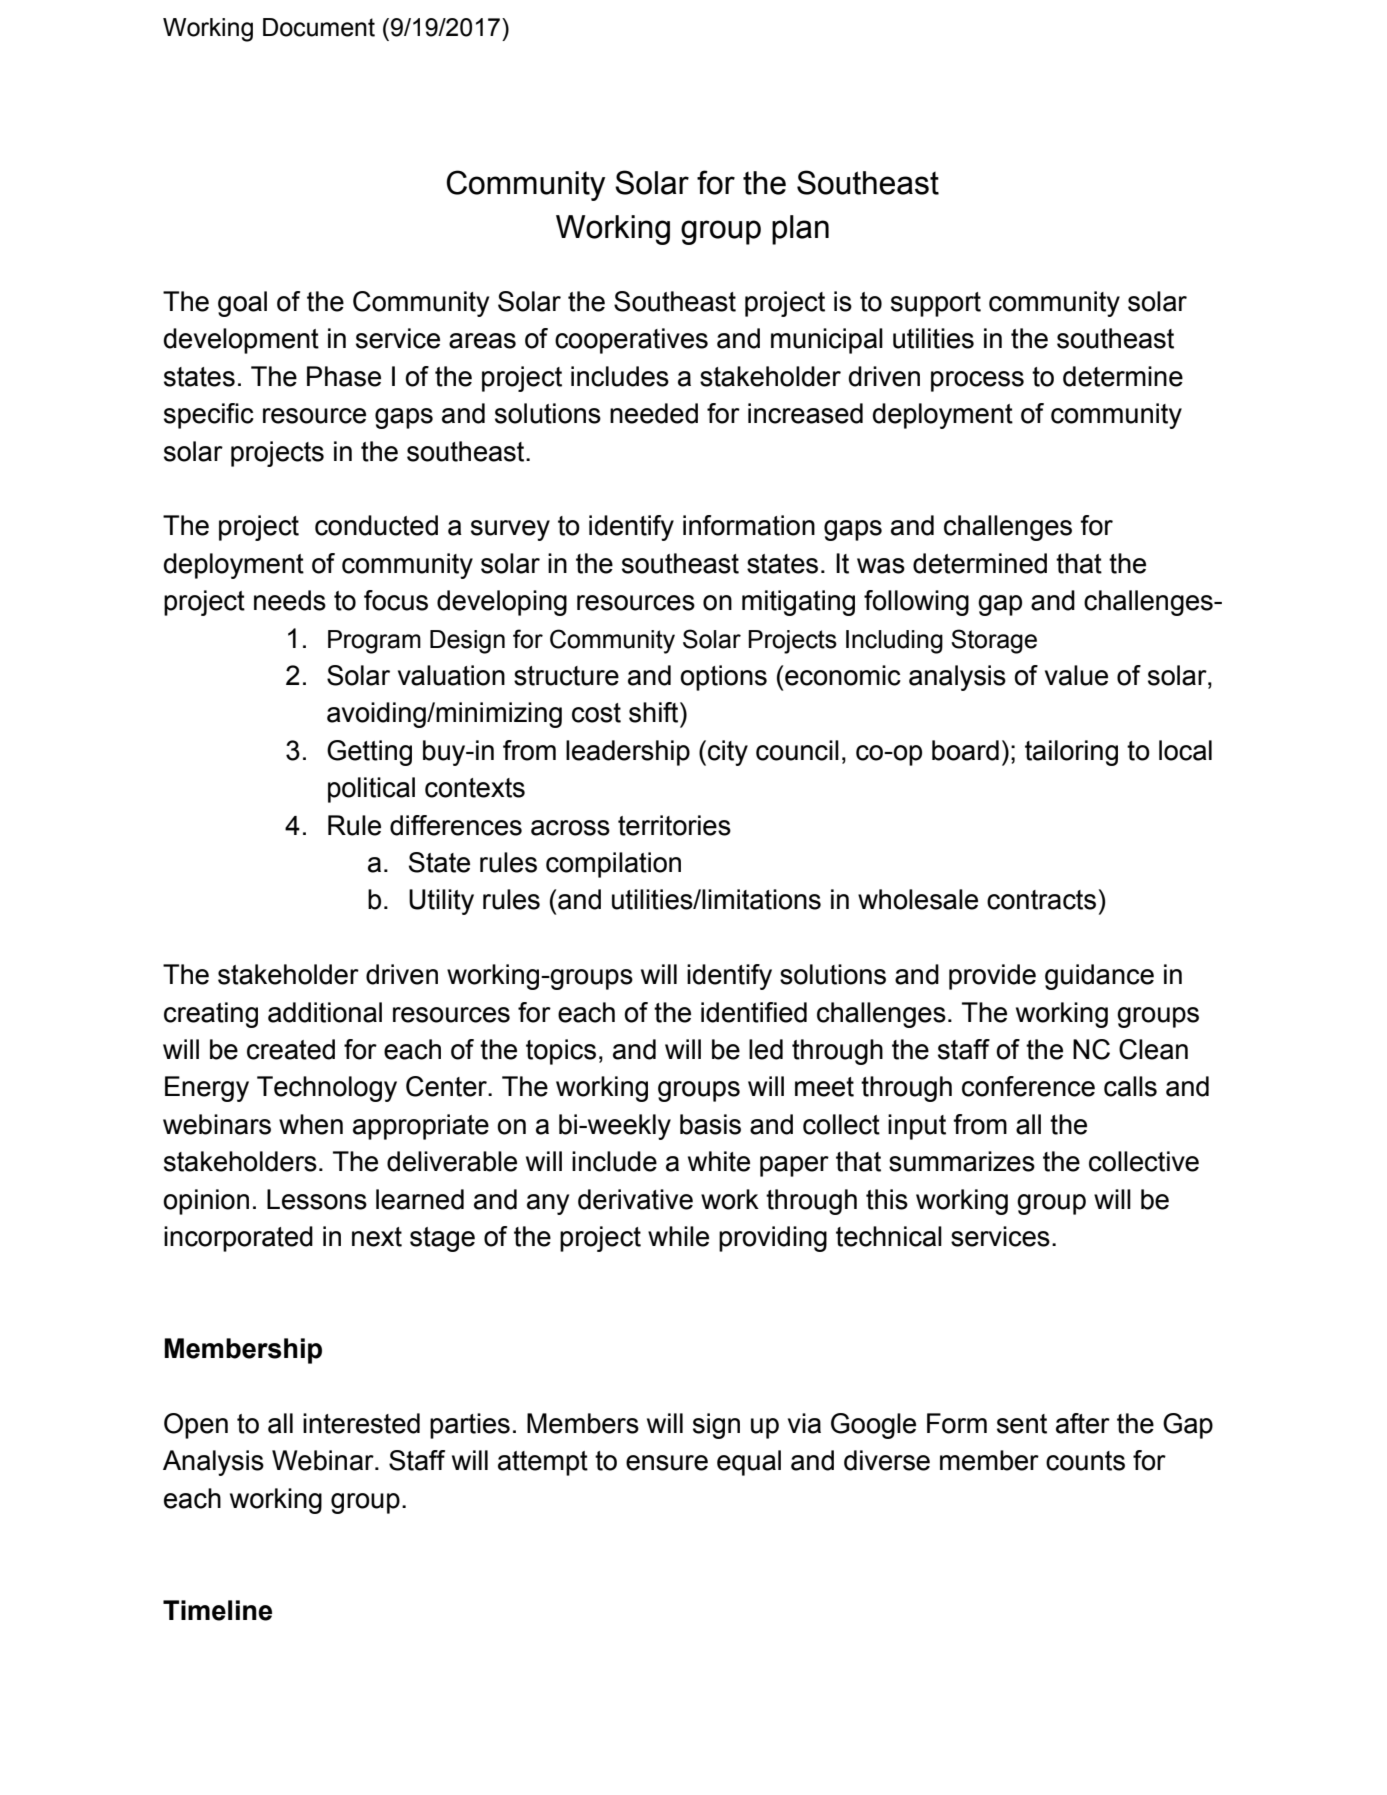 Image resolution: width=1387 pixels, height=1795 pixels. What do you see at coordinates (371, 790) in the document?
I see `political` at bounding box center [371, 790].
